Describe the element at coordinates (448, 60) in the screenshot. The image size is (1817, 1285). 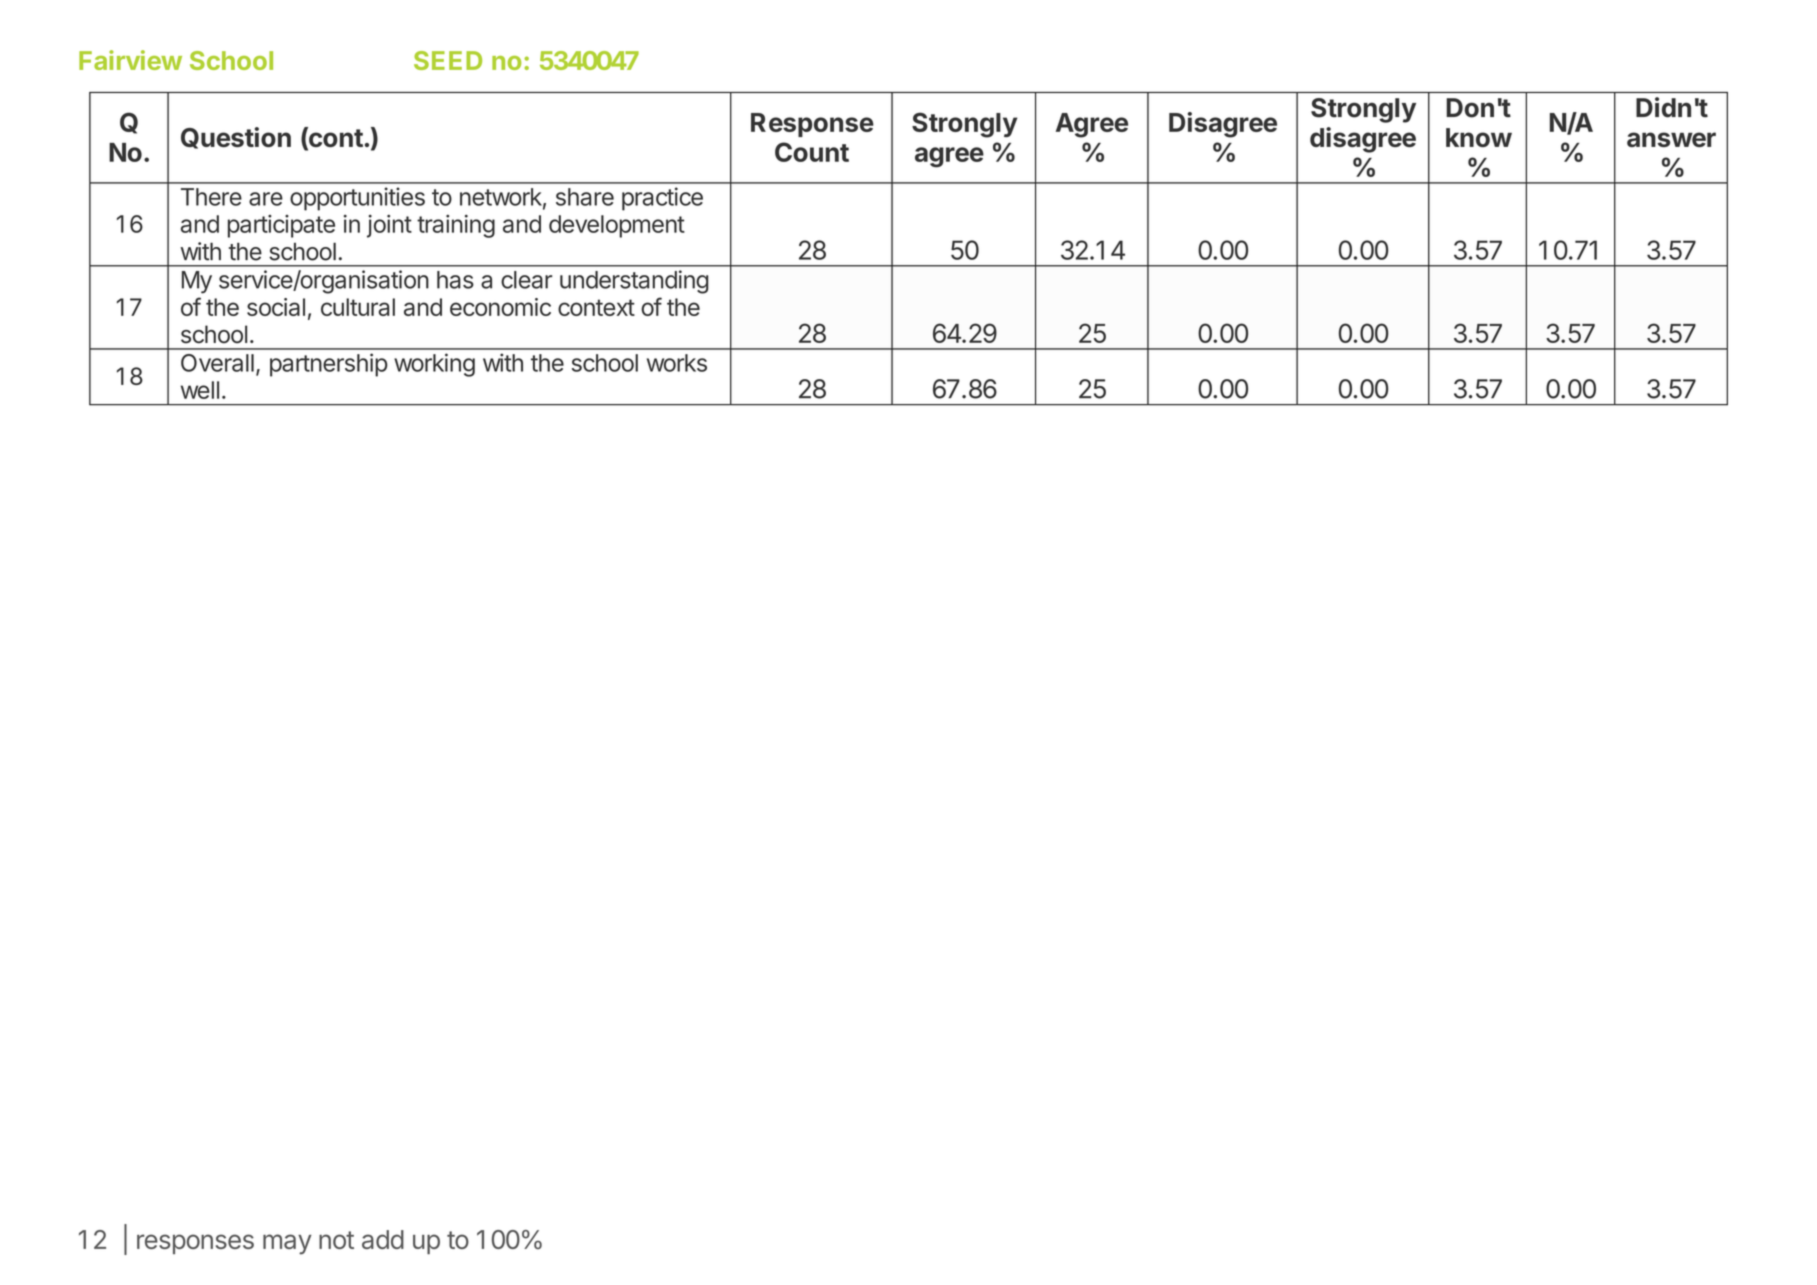
I see `SEED` at that location.
